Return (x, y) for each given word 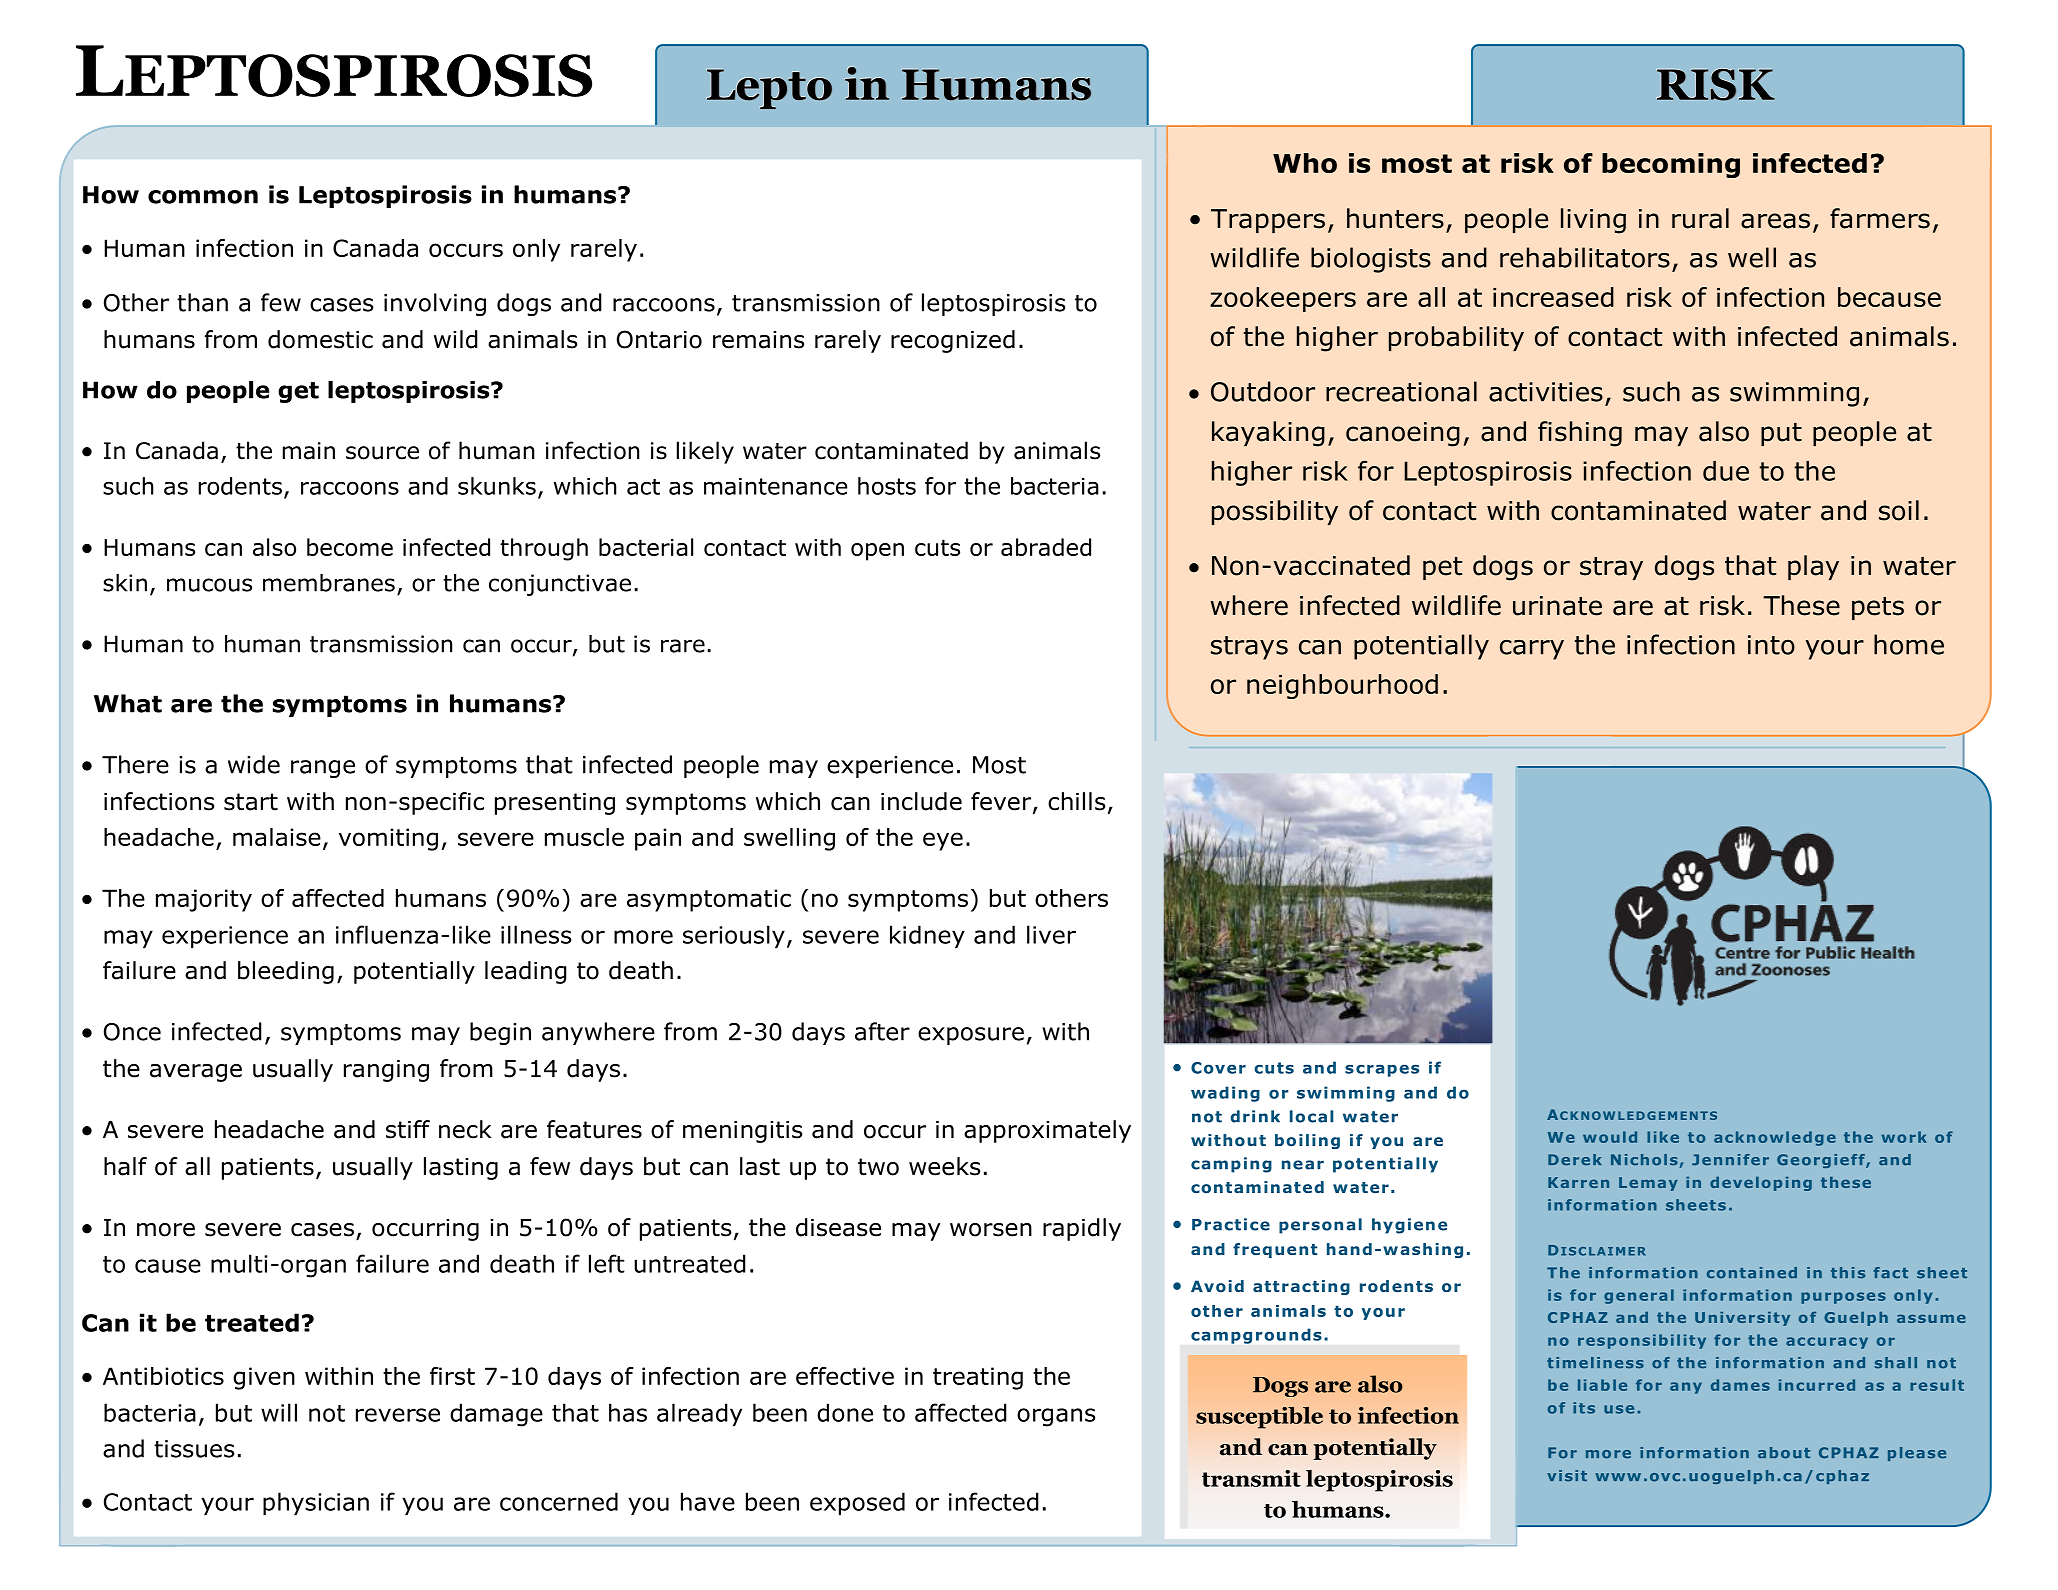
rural (1700, 218)
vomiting (388, 839)
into (1771, 645)
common (203, 197)
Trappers (1268, 221)
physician (316, 1504)
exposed (857, 1504)
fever (1002, 802)
